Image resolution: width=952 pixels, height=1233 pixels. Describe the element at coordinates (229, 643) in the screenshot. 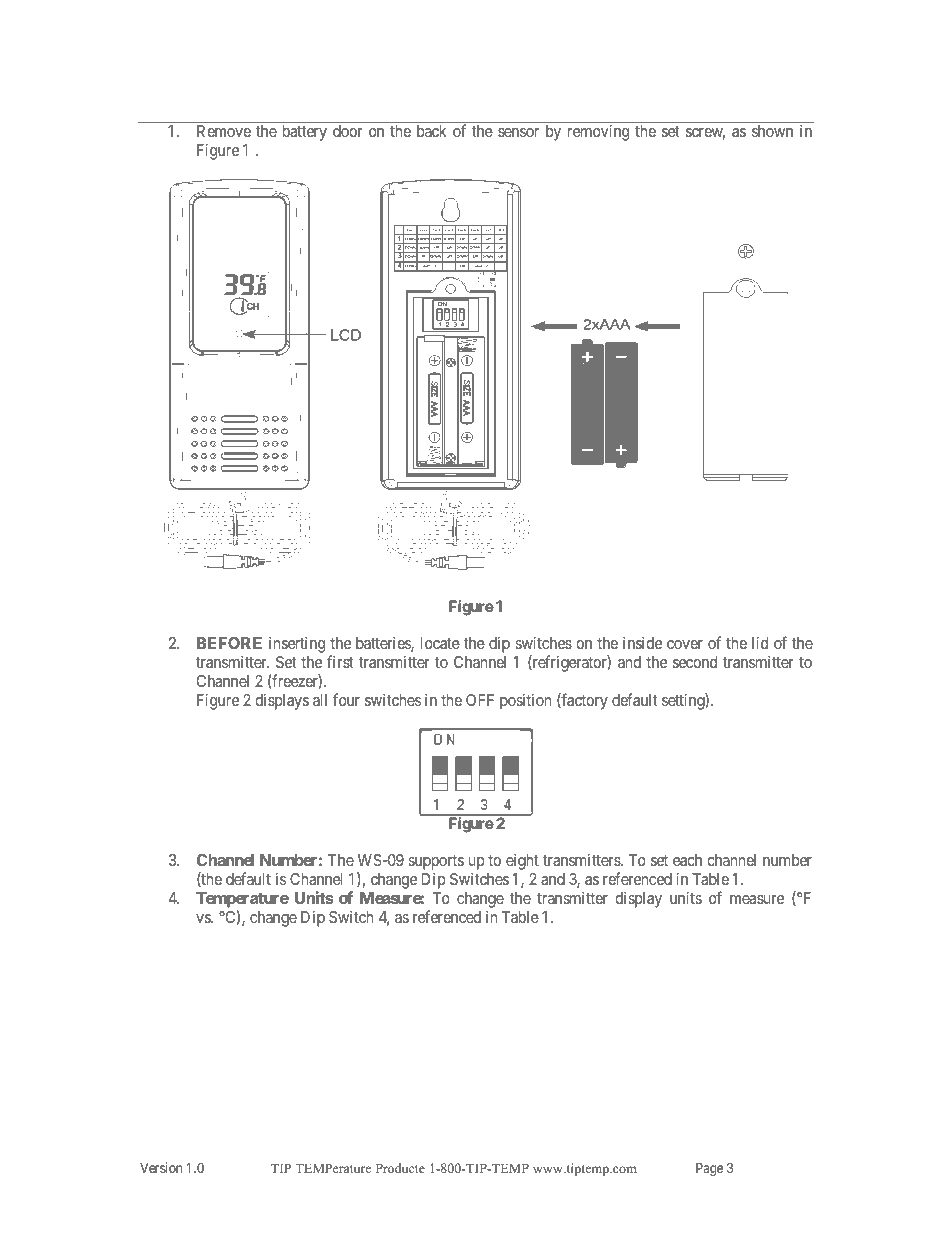

I see `BEFORE` at that location.
